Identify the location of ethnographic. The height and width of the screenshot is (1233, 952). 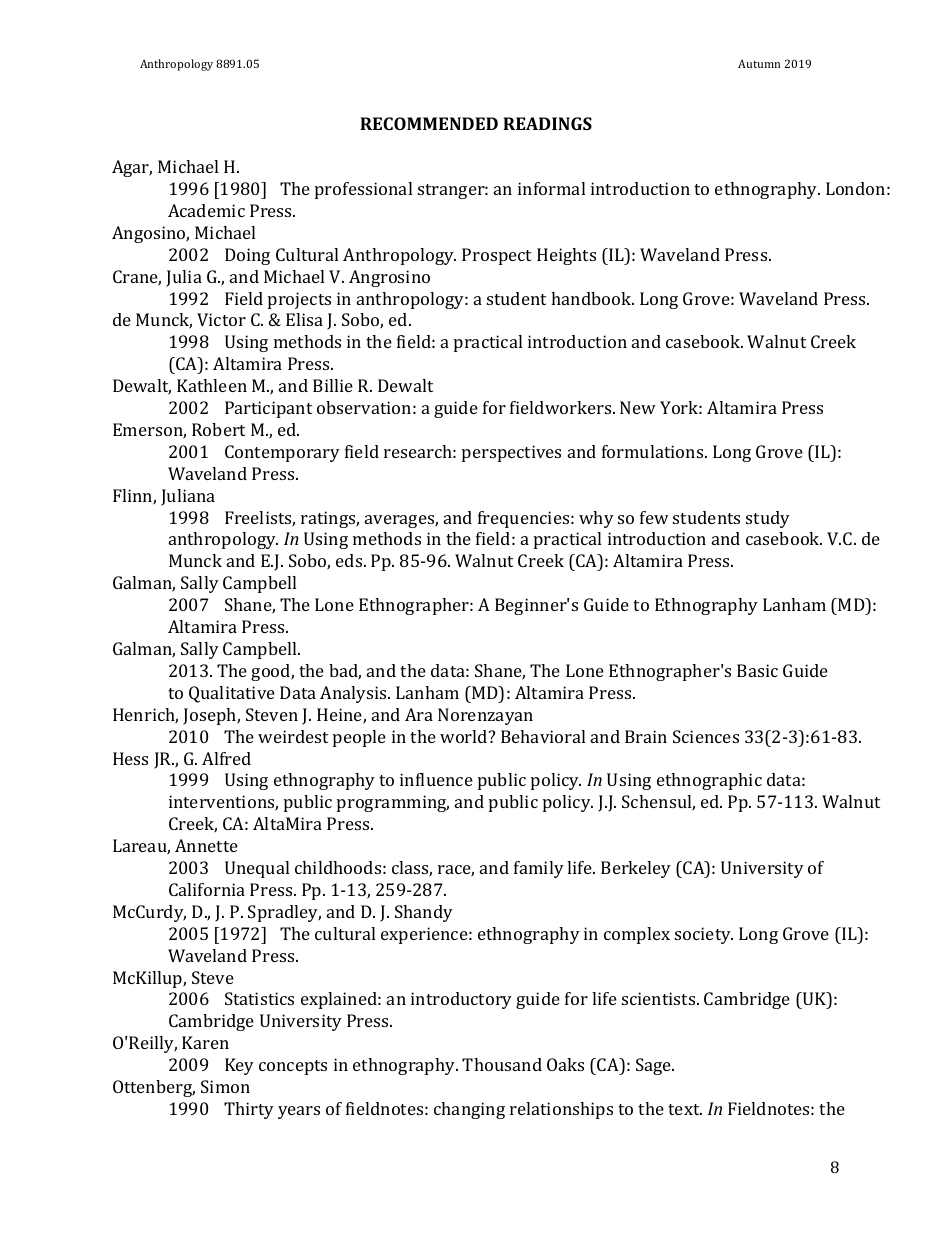
(709, 781).
